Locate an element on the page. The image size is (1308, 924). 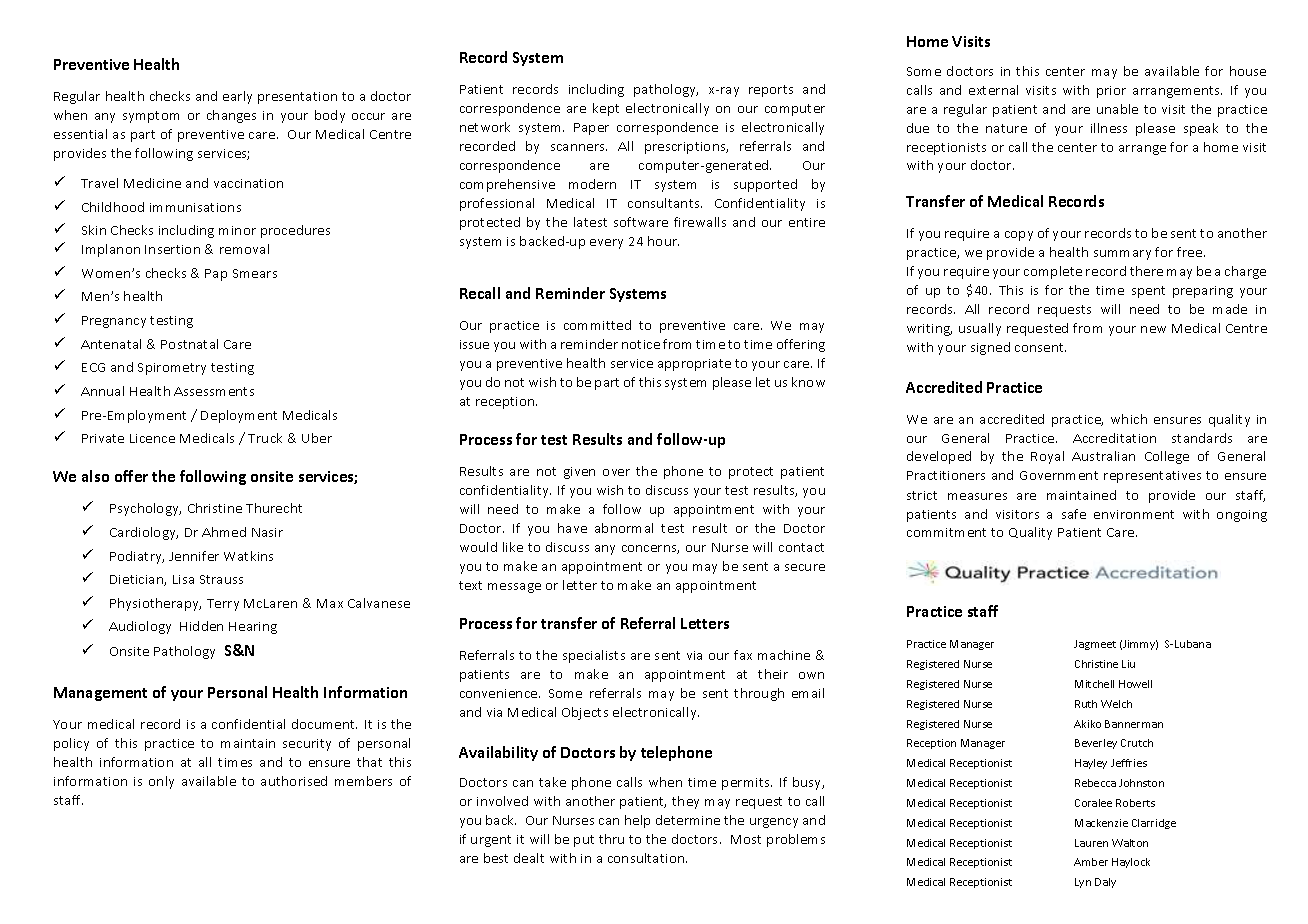
only is located at coordinates (161, 782).
